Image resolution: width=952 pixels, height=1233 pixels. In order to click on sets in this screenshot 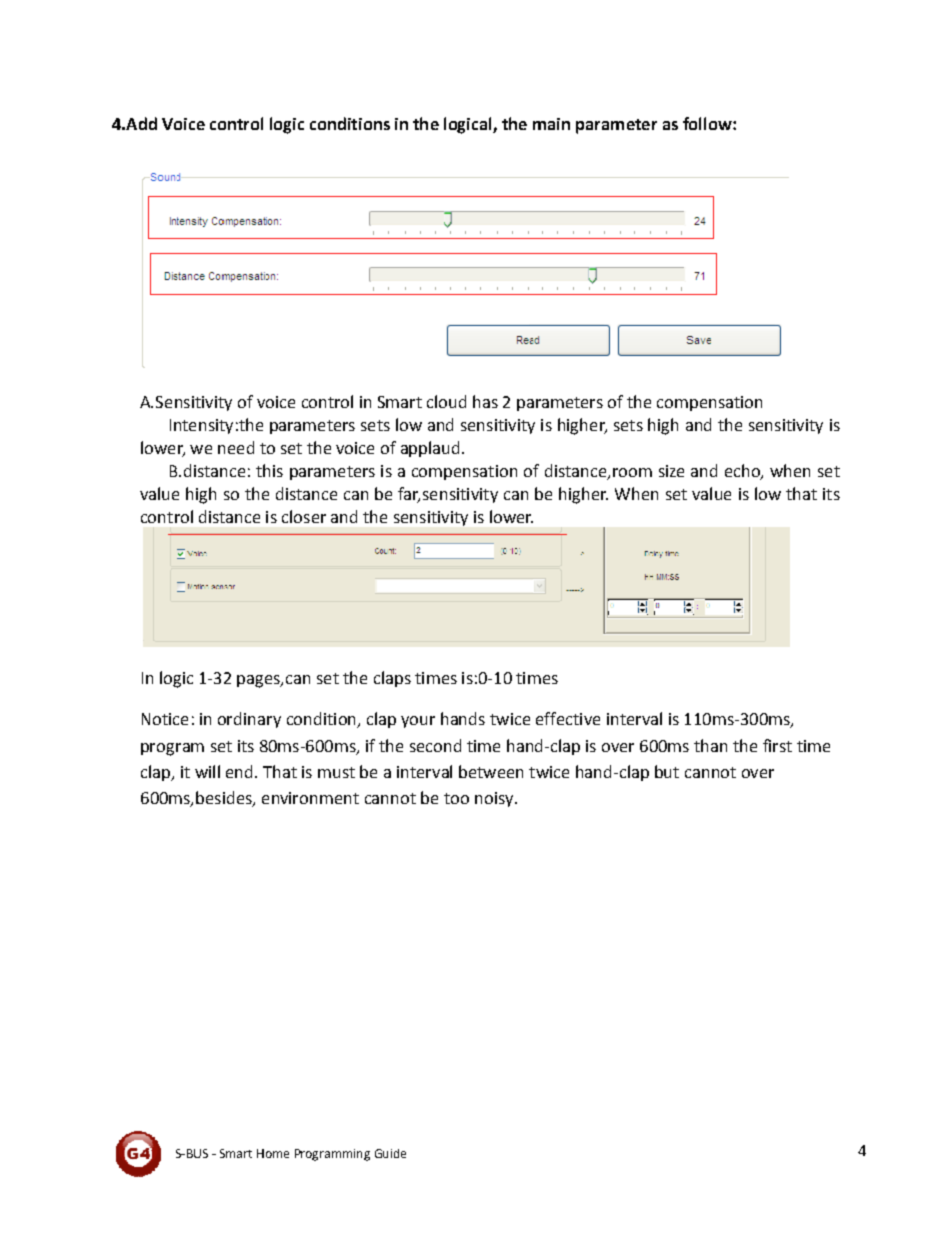, I will do `click(375, 425)`.
